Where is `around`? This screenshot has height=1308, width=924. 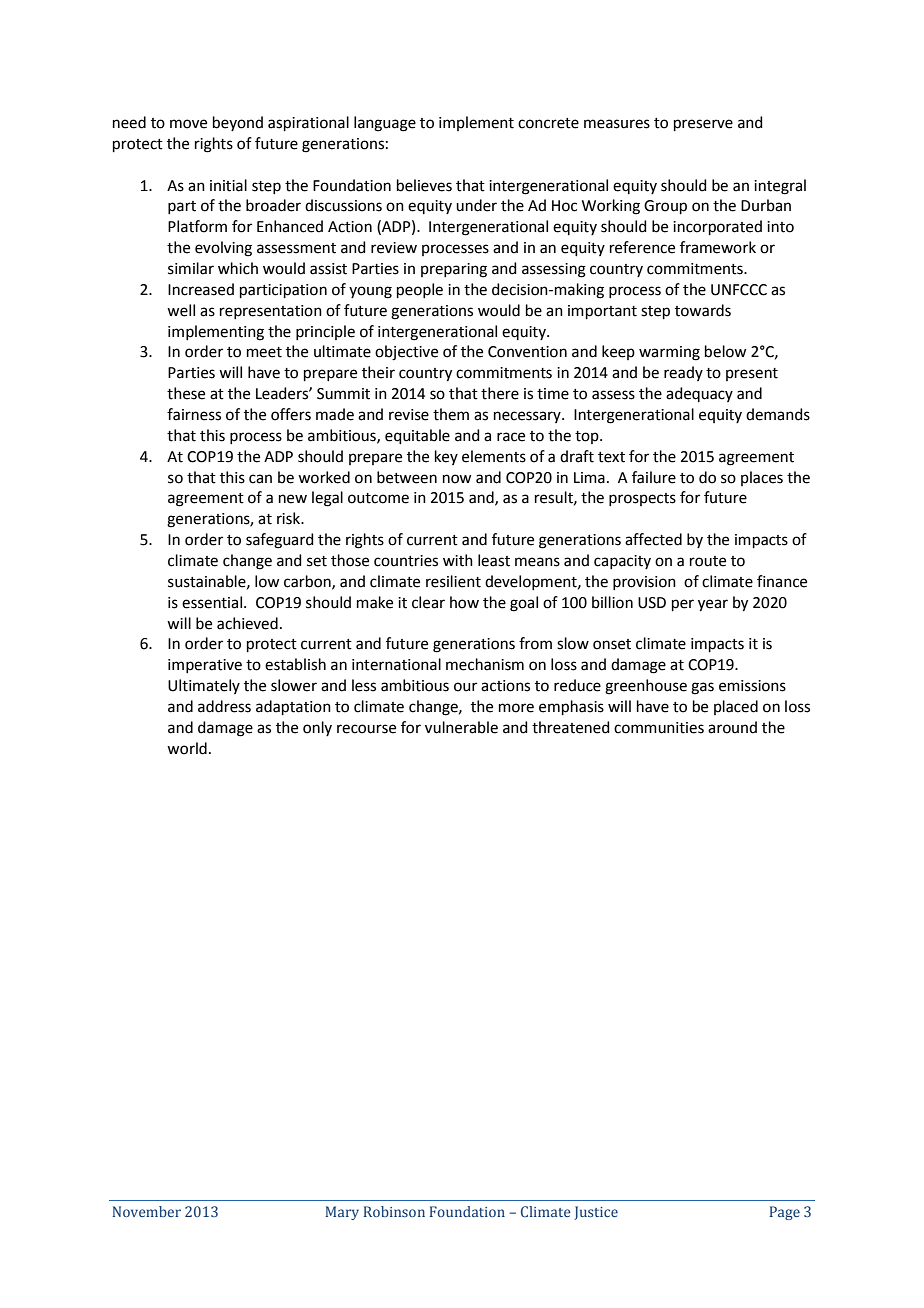 around is located at coordinates (732, 727).
